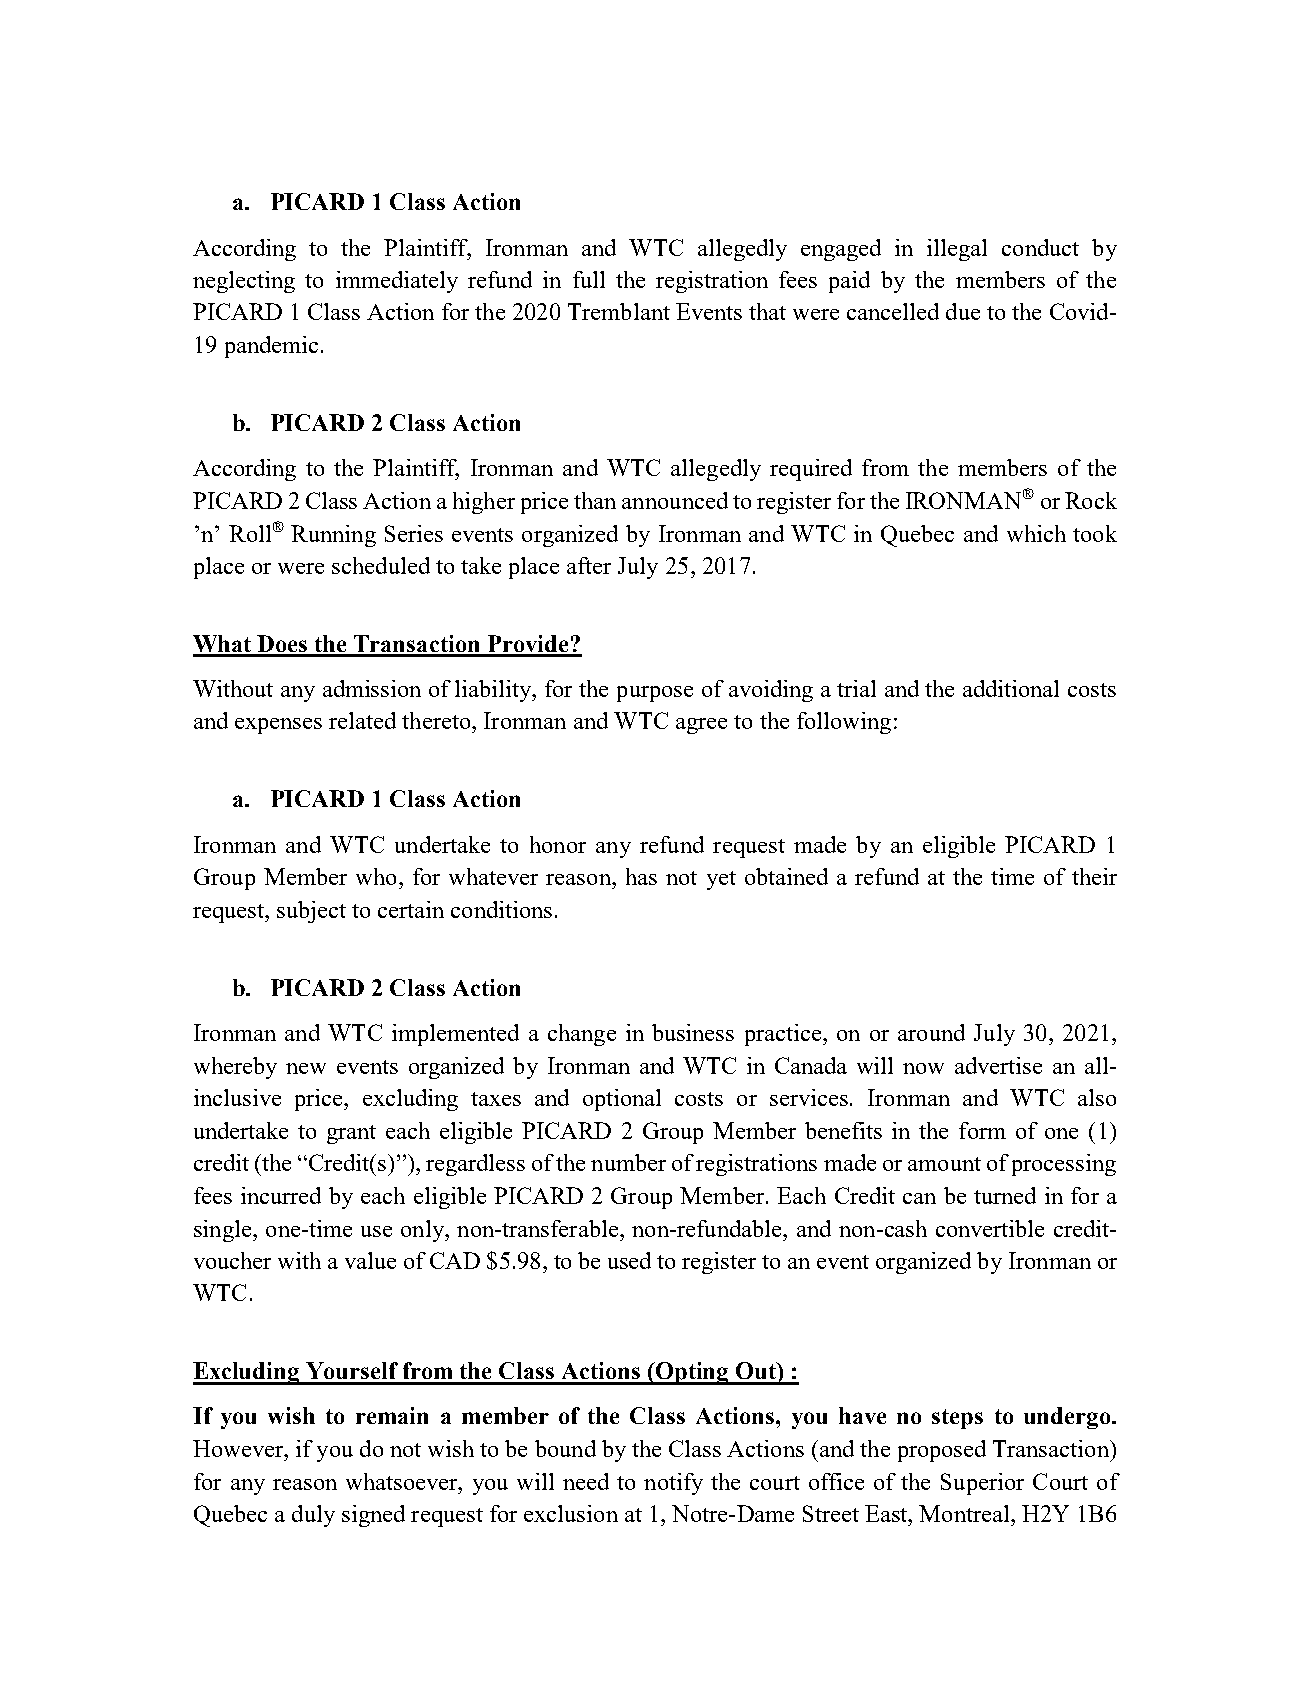 The image size is (1309, 1694). I want to click on agree, so click(701, 726).
